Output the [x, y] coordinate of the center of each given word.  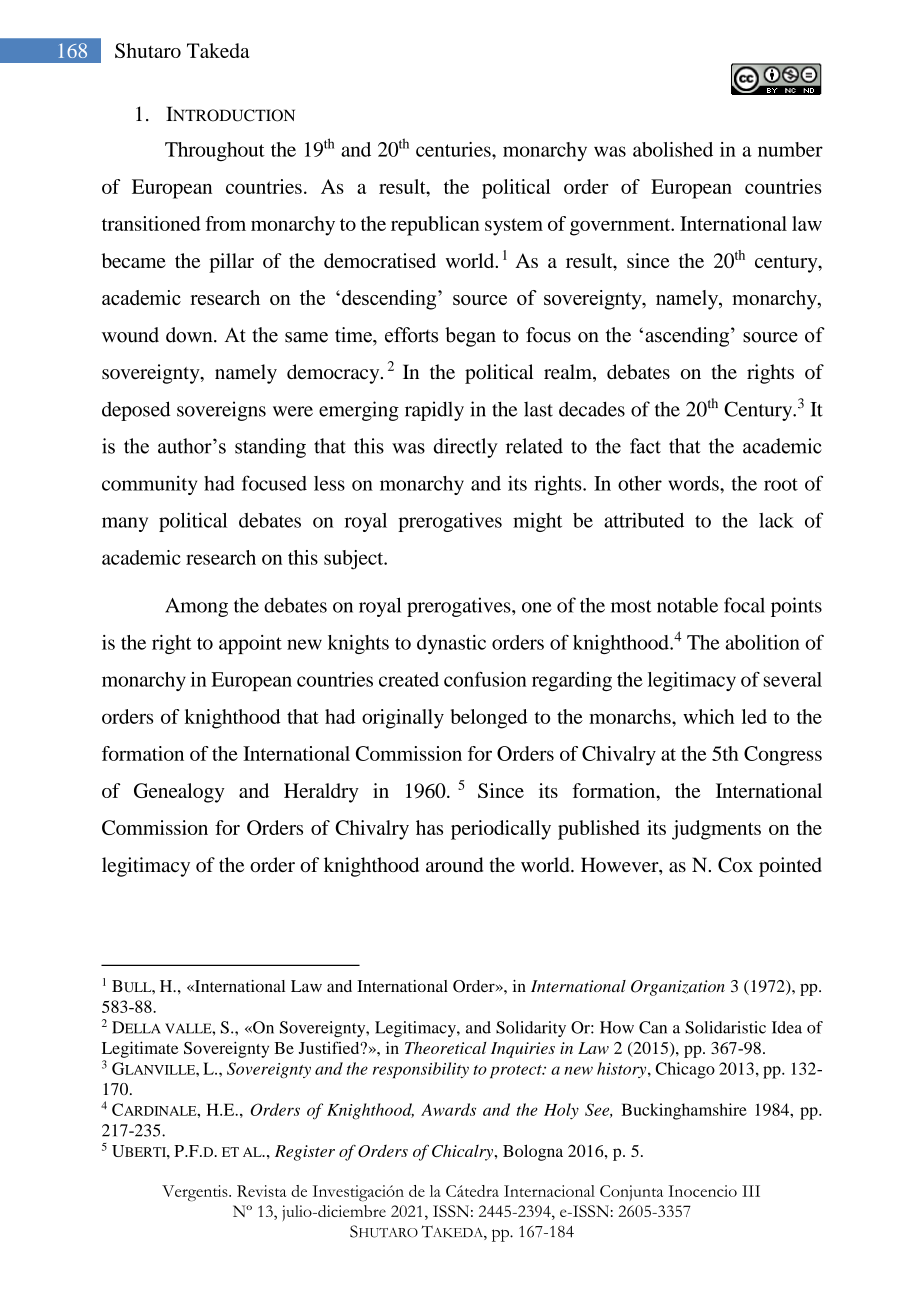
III [751, 1191]
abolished [673, 149]
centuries [454, 149]
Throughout [215, 152]
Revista [261, 1191]
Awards [448, 1109]
